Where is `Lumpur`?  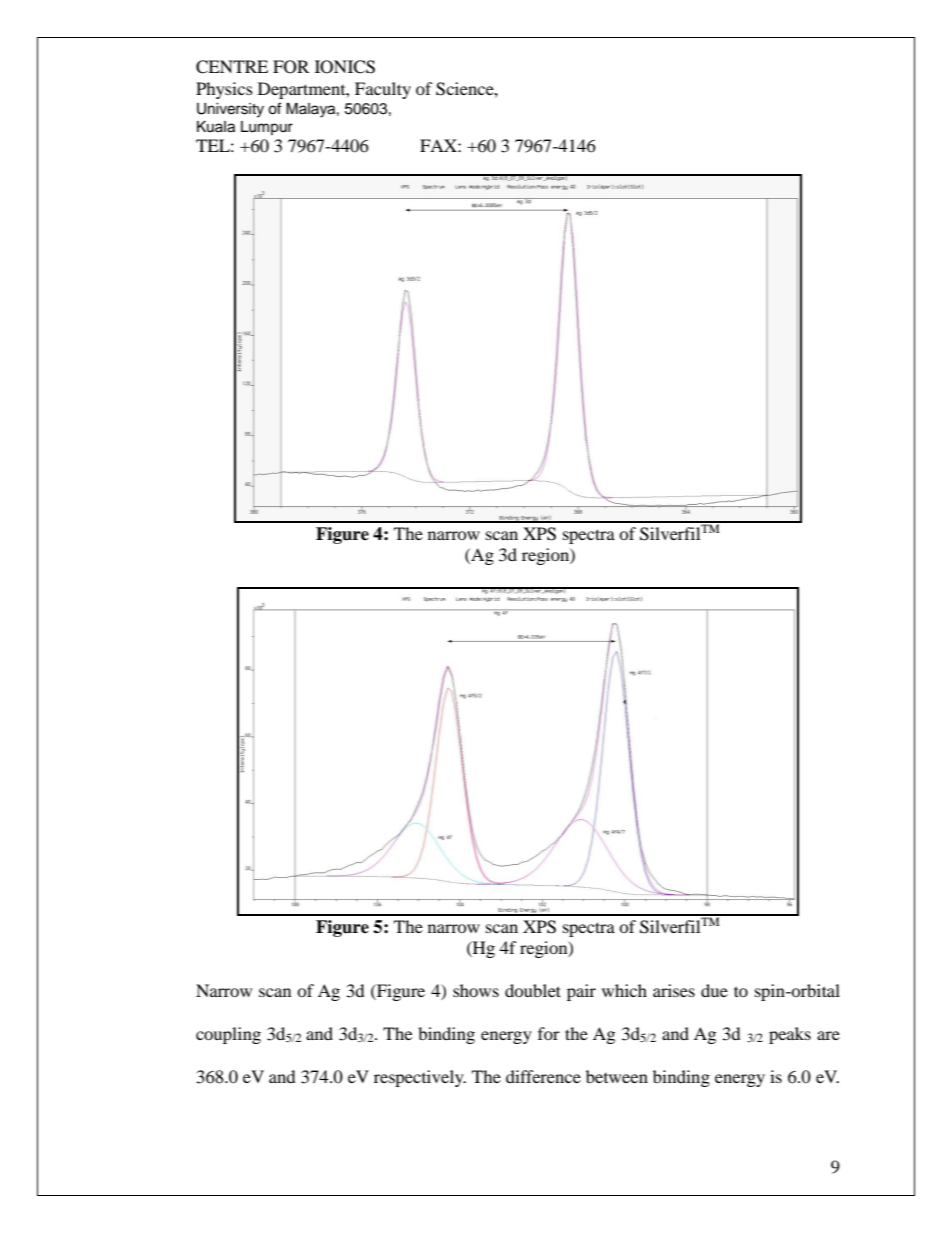
Lumpur is located at coordinates (267, 128).
